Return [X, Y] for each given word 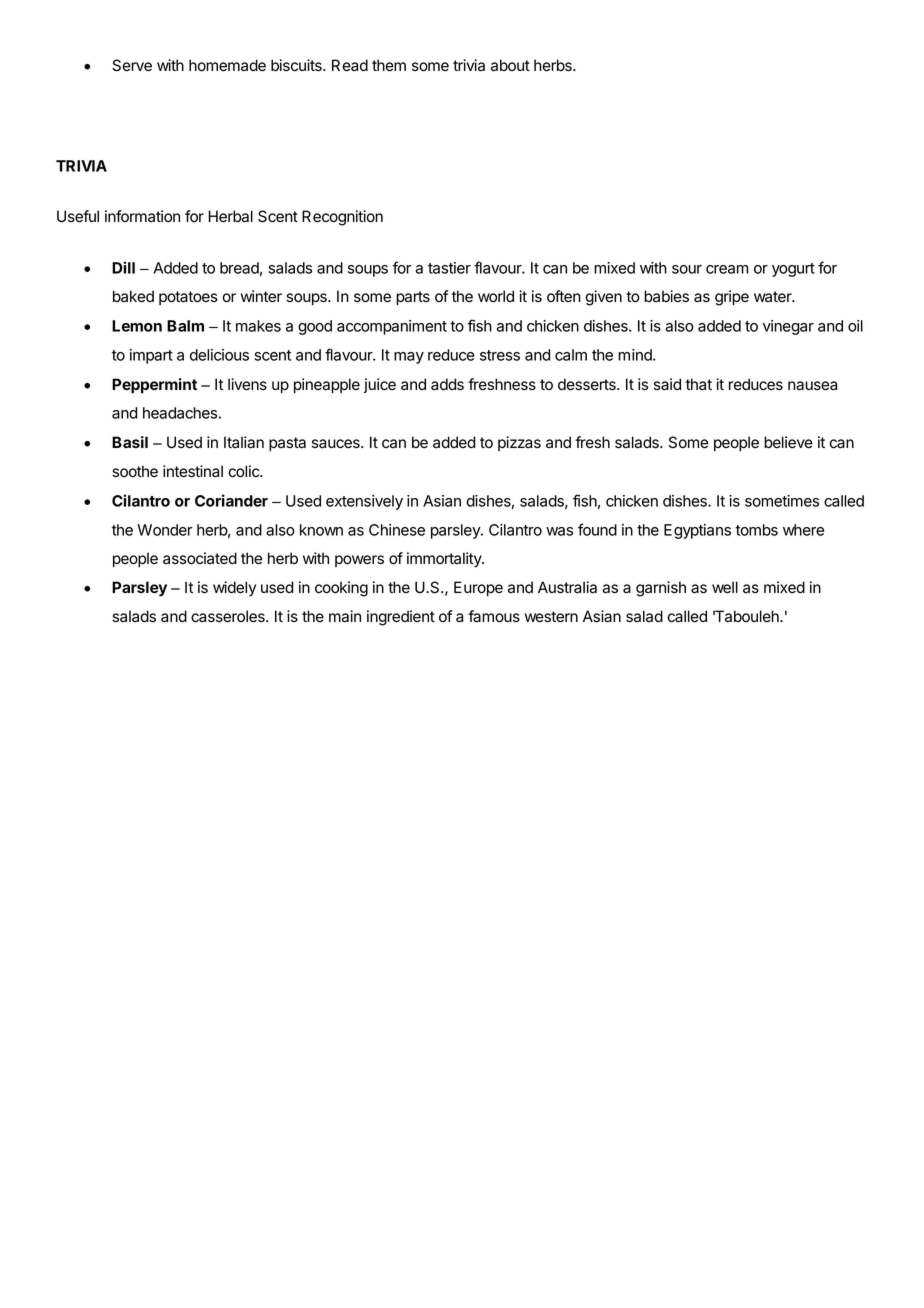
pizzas [519, 443]
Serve [132, 65]
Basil [130, 442]
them [389, 65]
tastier [449, 268]
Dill [123, 267]
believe [788, 442]
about [510, 65]
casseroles [229, 616]
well [725, 587]
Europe [478, 588]
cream [727, 269]
